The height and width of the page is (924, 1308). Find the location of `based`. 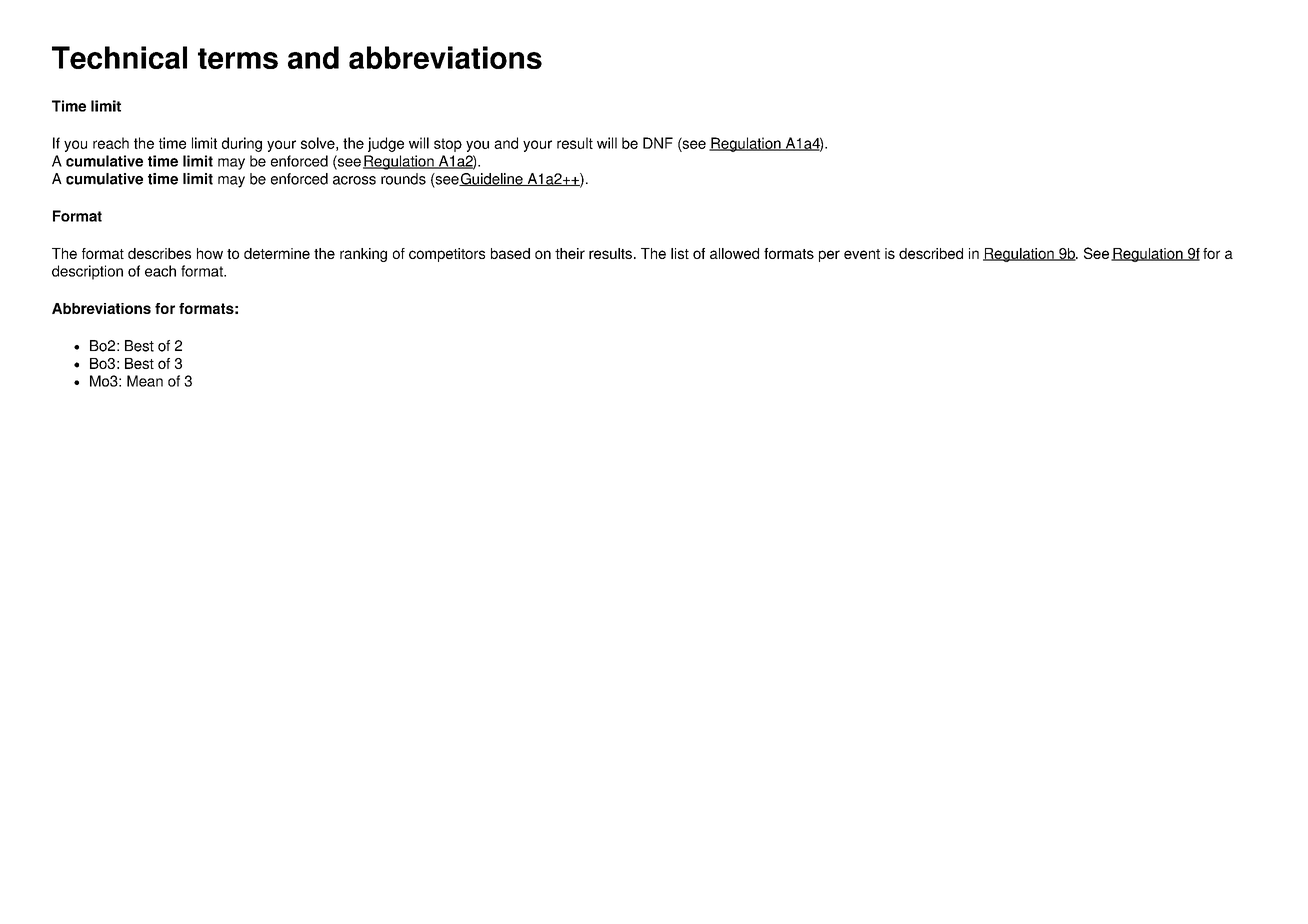

based is located at coordinates (510, 253).
